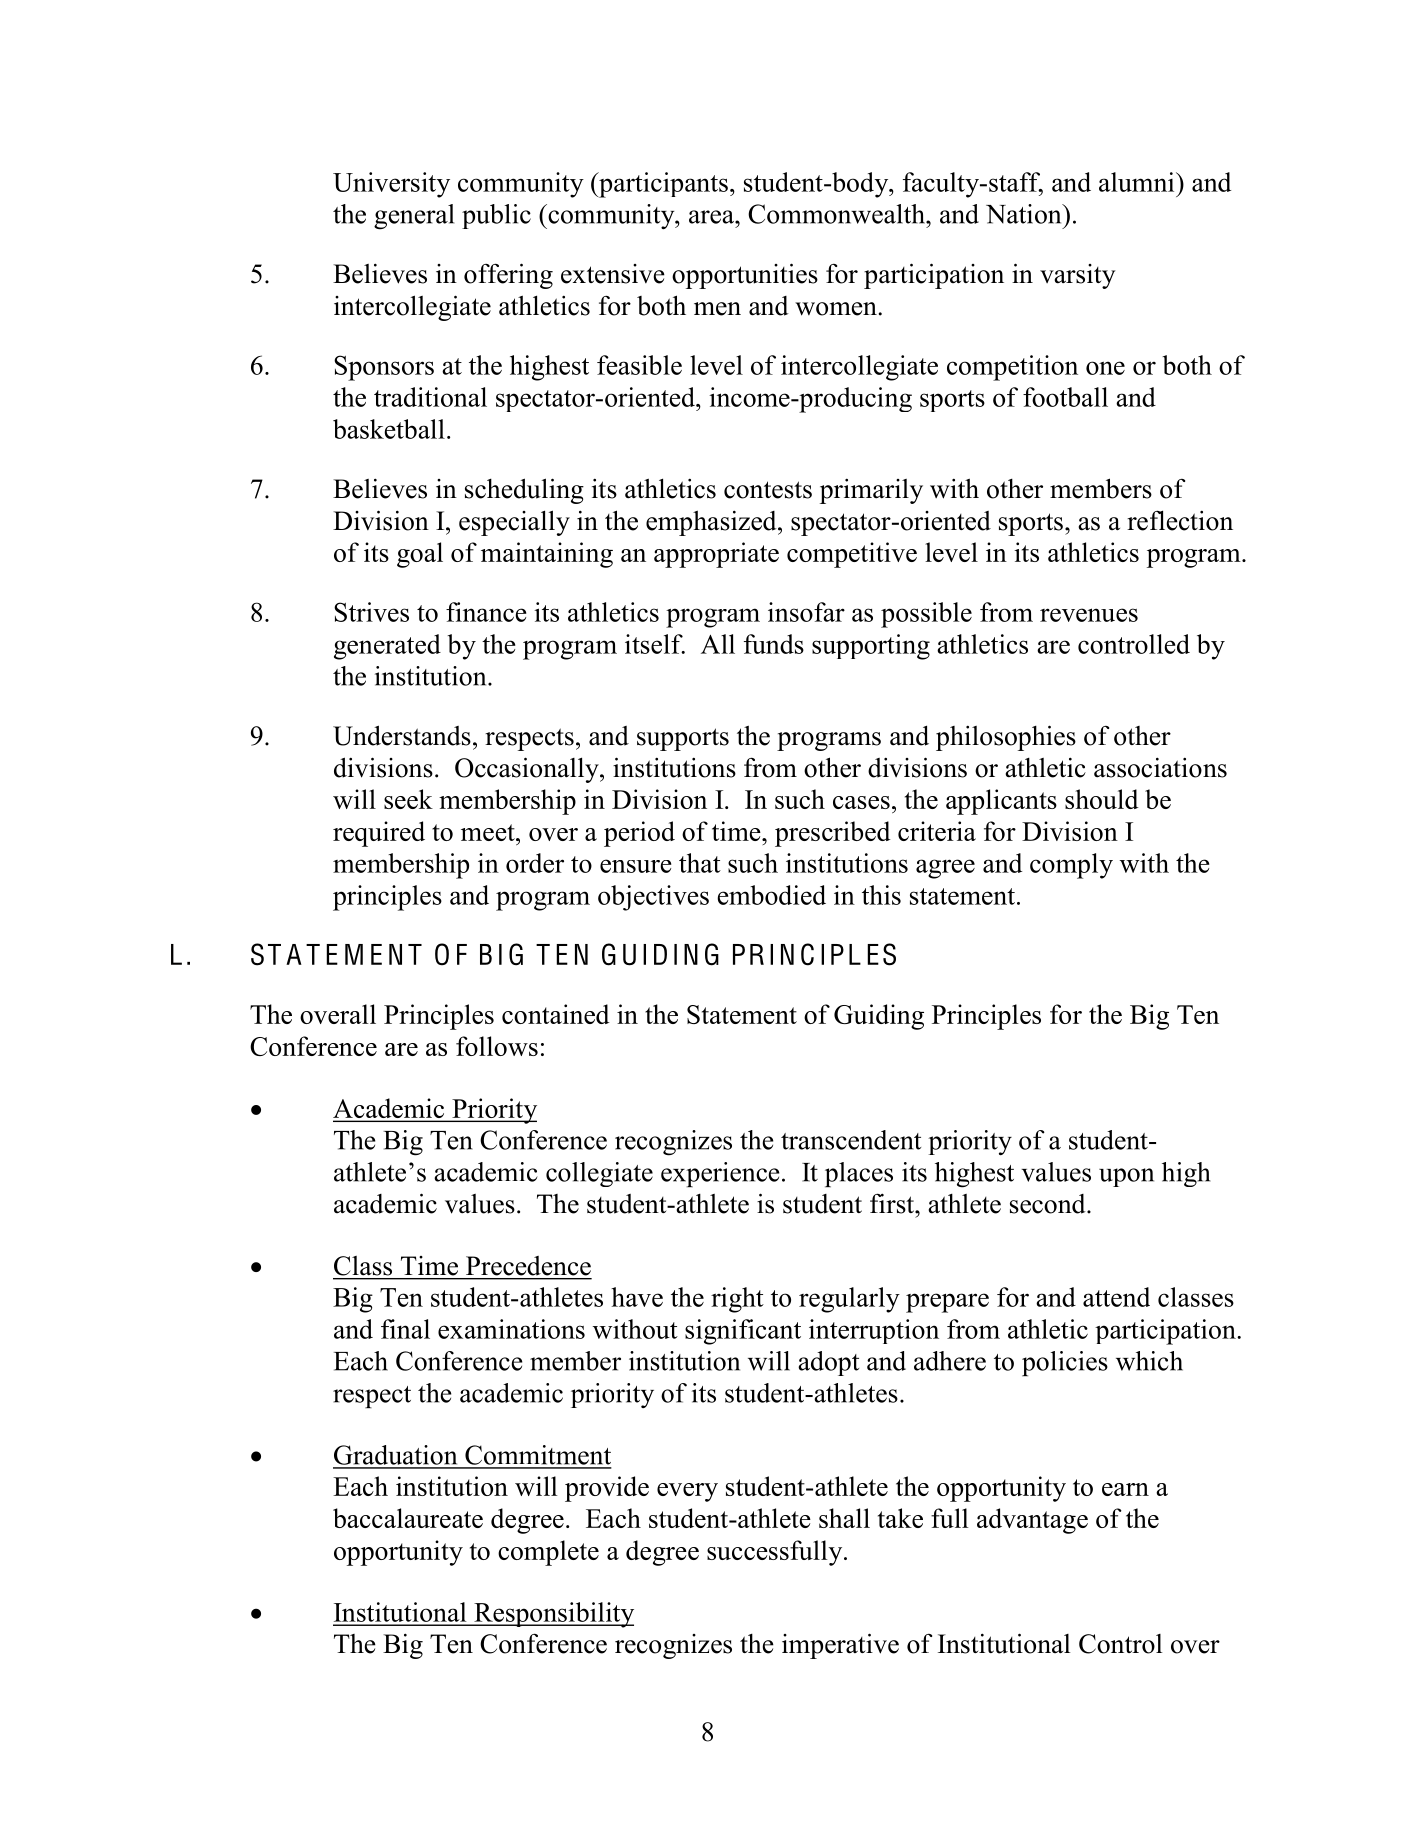 This page has height=1831, width=1415. Describe the element at coordinates (496, 216) in the page. I see `public` at that location.
